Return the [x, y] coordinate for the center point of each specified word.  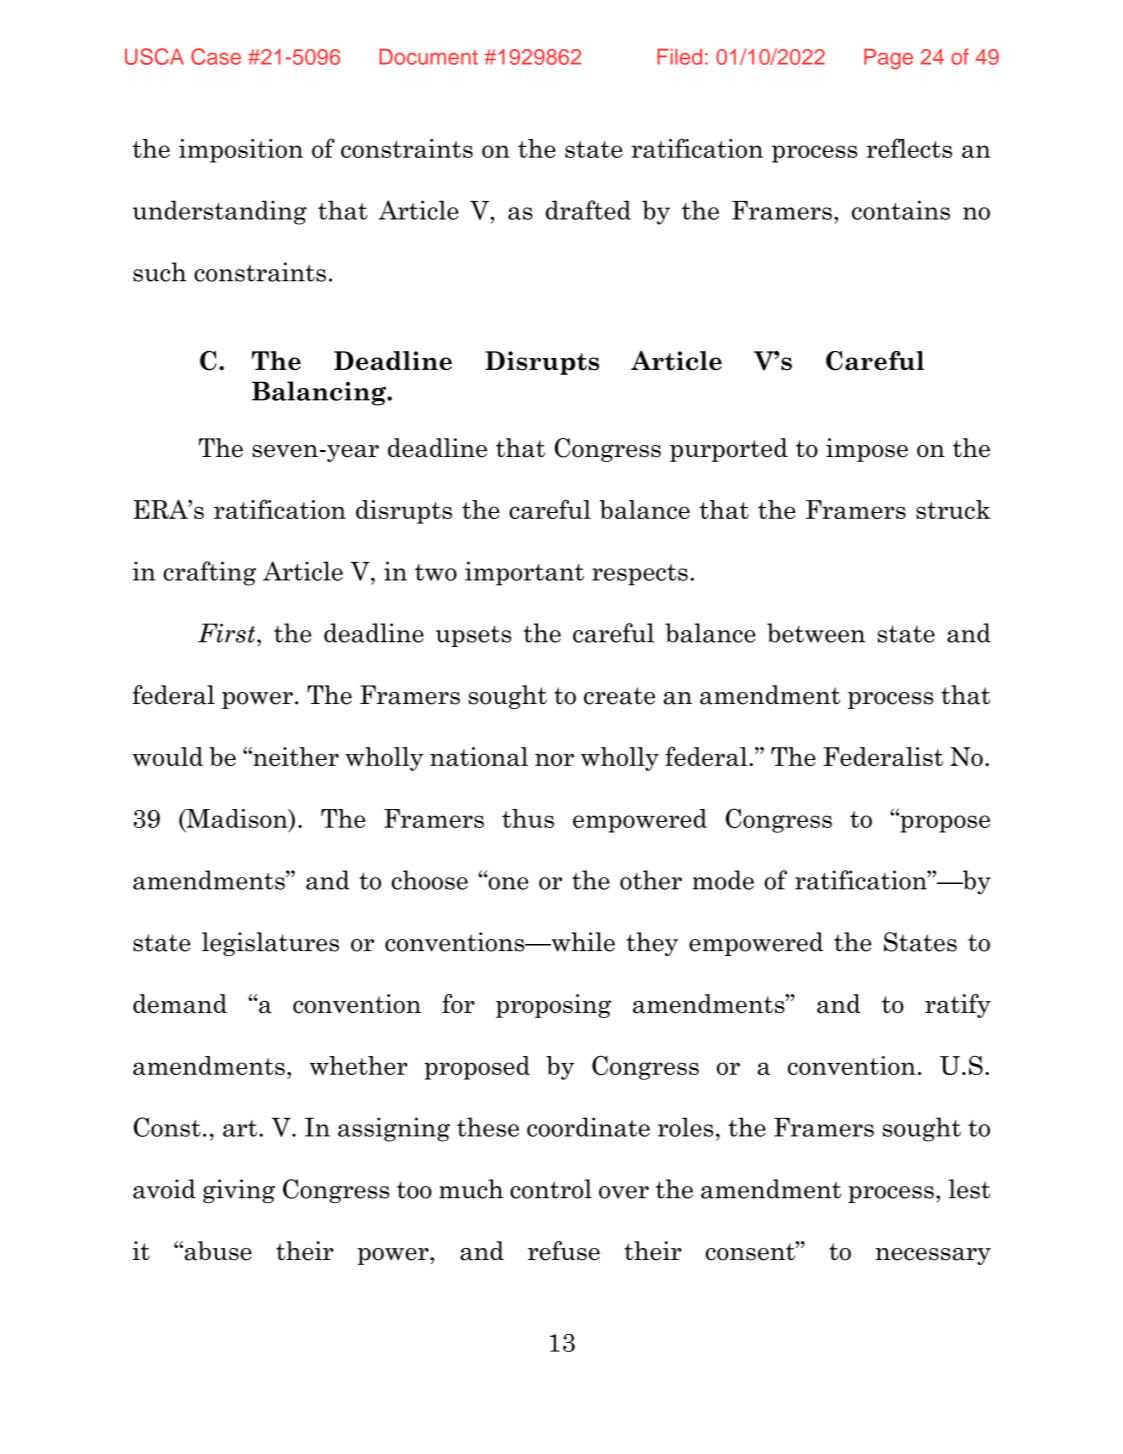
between [816, 633]
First [228, 633]
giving [239, 1191]
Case [216, 56]
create [619, 696]
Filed [679, 57]
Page [888, 59]
